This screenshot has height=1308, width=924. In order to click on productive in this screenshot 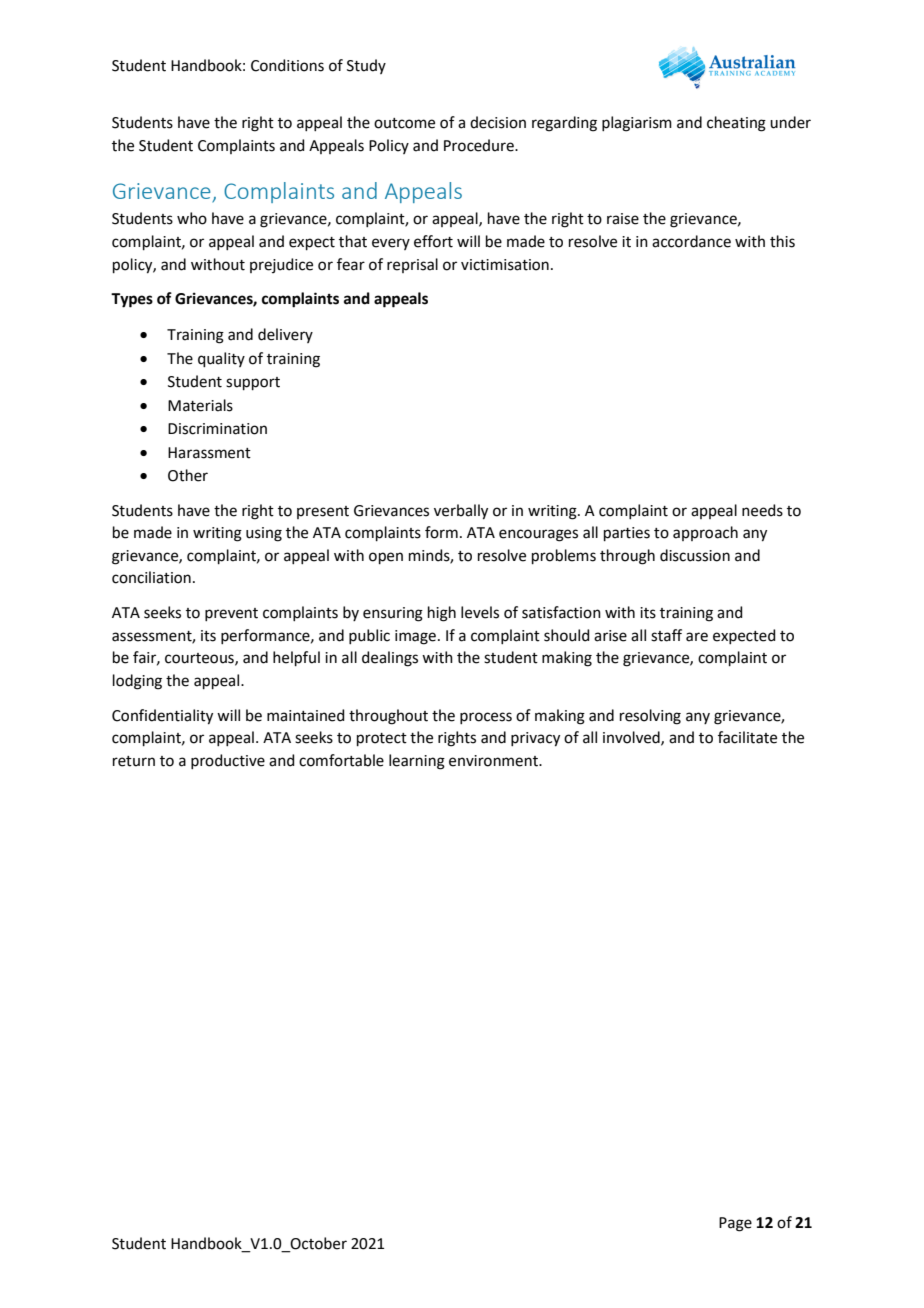, I will do `click(228, 761)`.
